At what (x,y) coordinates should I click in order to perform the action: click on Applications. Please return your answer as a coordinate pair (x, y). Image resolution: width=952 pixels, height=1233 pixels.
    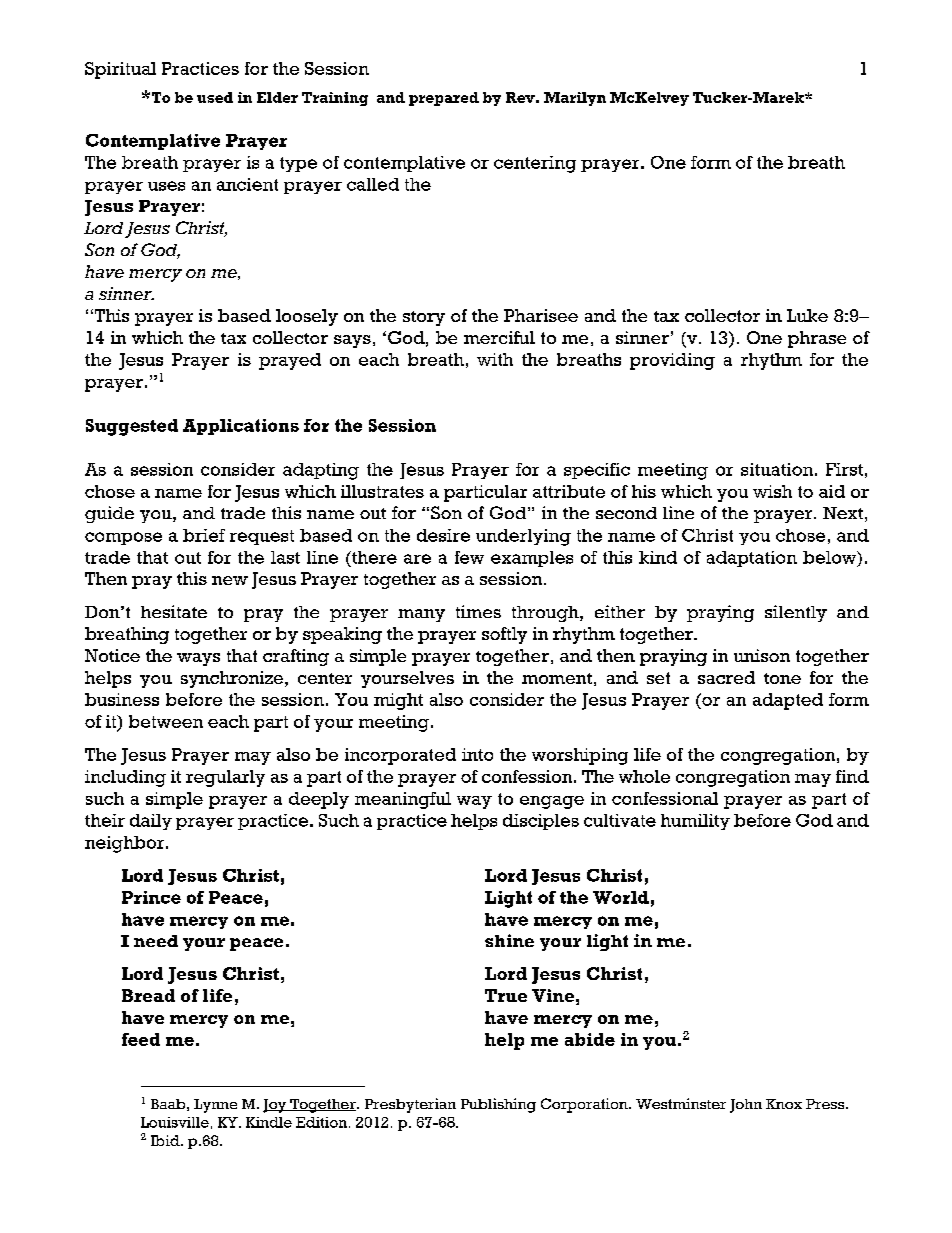
    Looking at the image, I should click on (241, 427).
